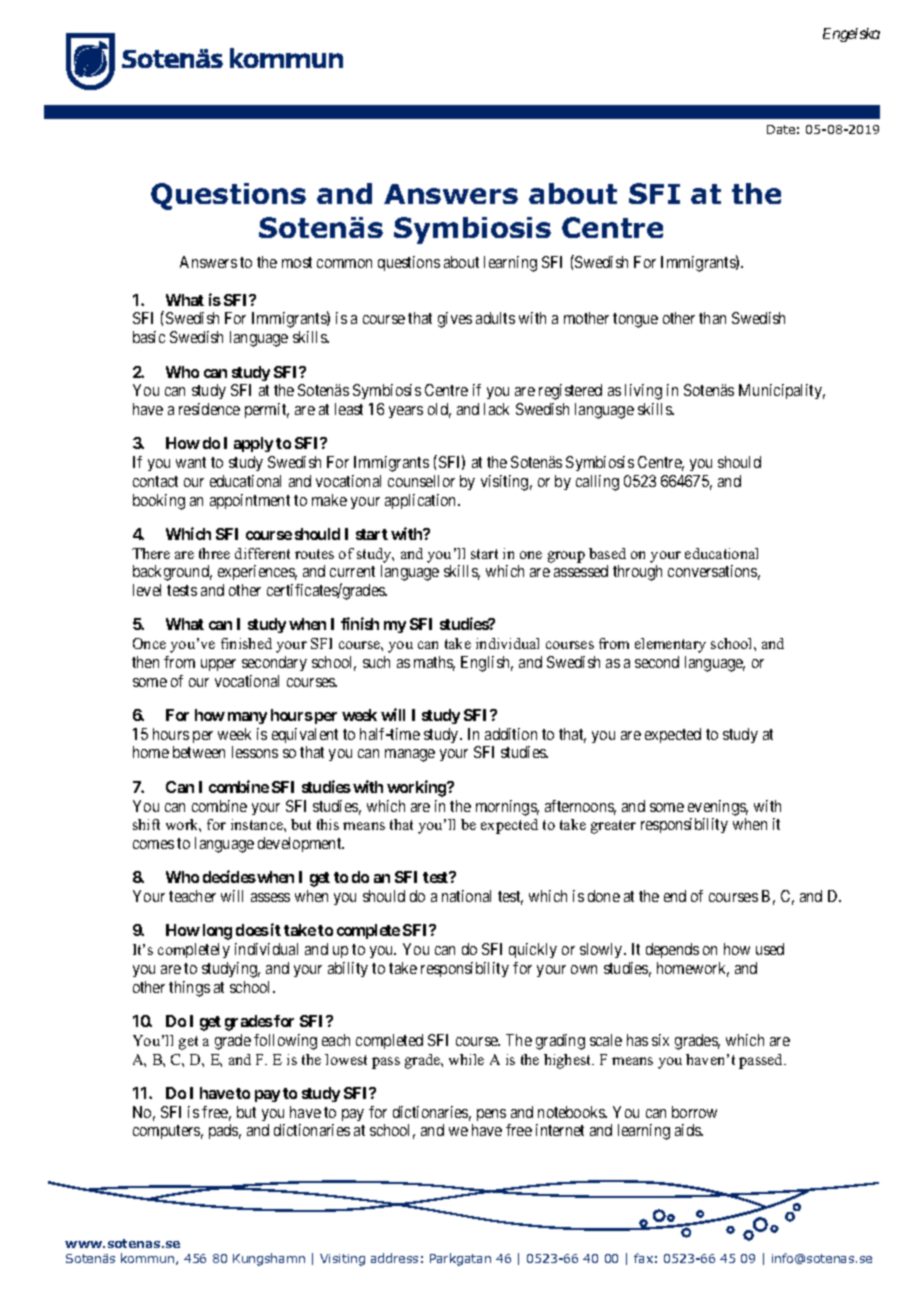 The width and height of the document is (924, 1308). What do you see at coordinates (297, 262) in the document?
I see `most` at bounding box center [297, 262].
